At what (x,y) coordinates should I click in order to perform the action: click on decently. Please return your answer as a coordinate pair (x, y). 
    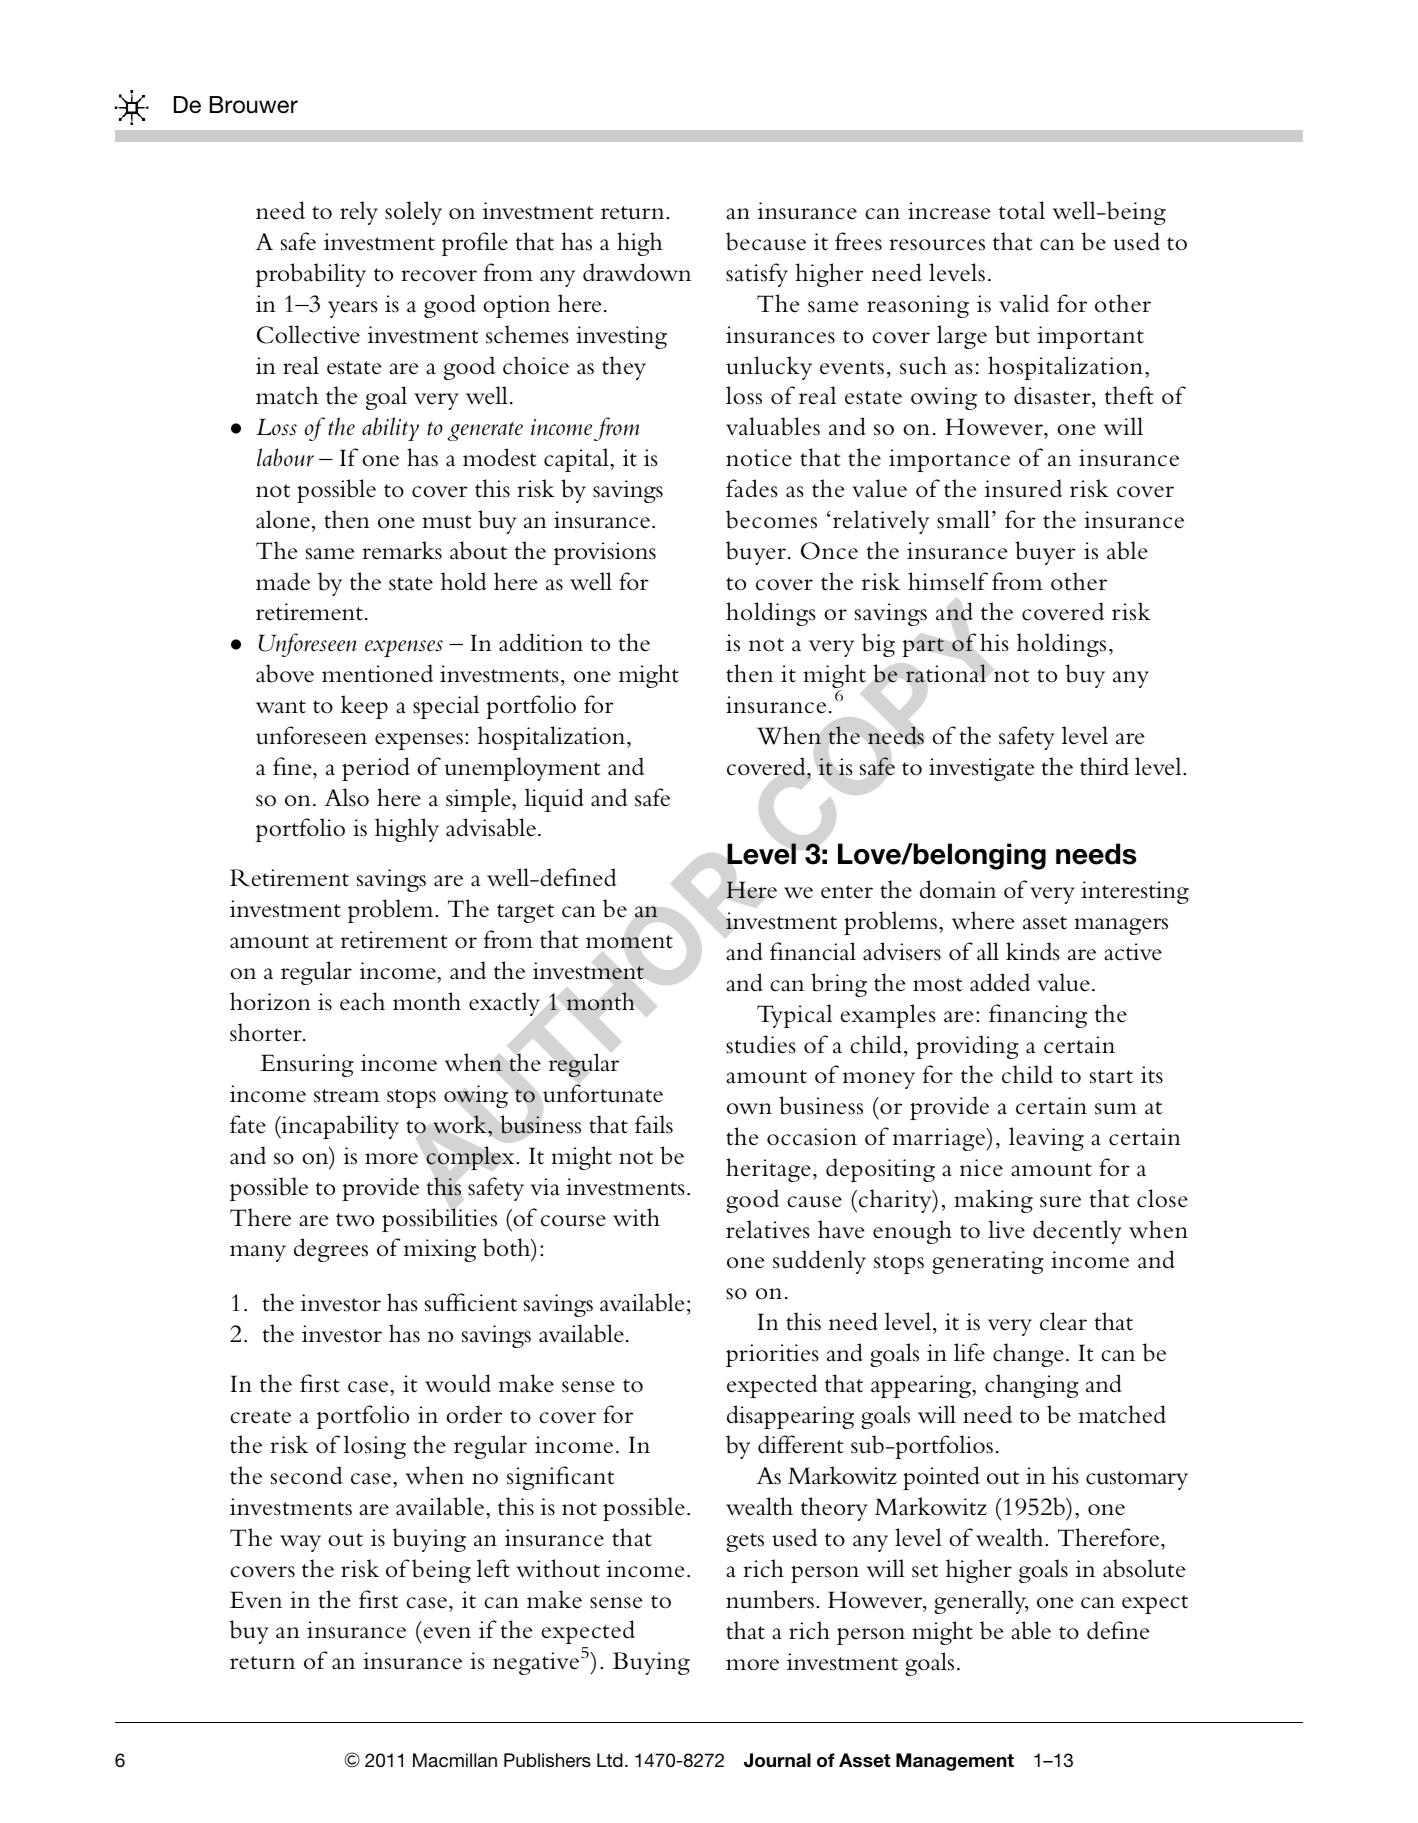
    Looking at the image, I should click on (1077, 1232).
